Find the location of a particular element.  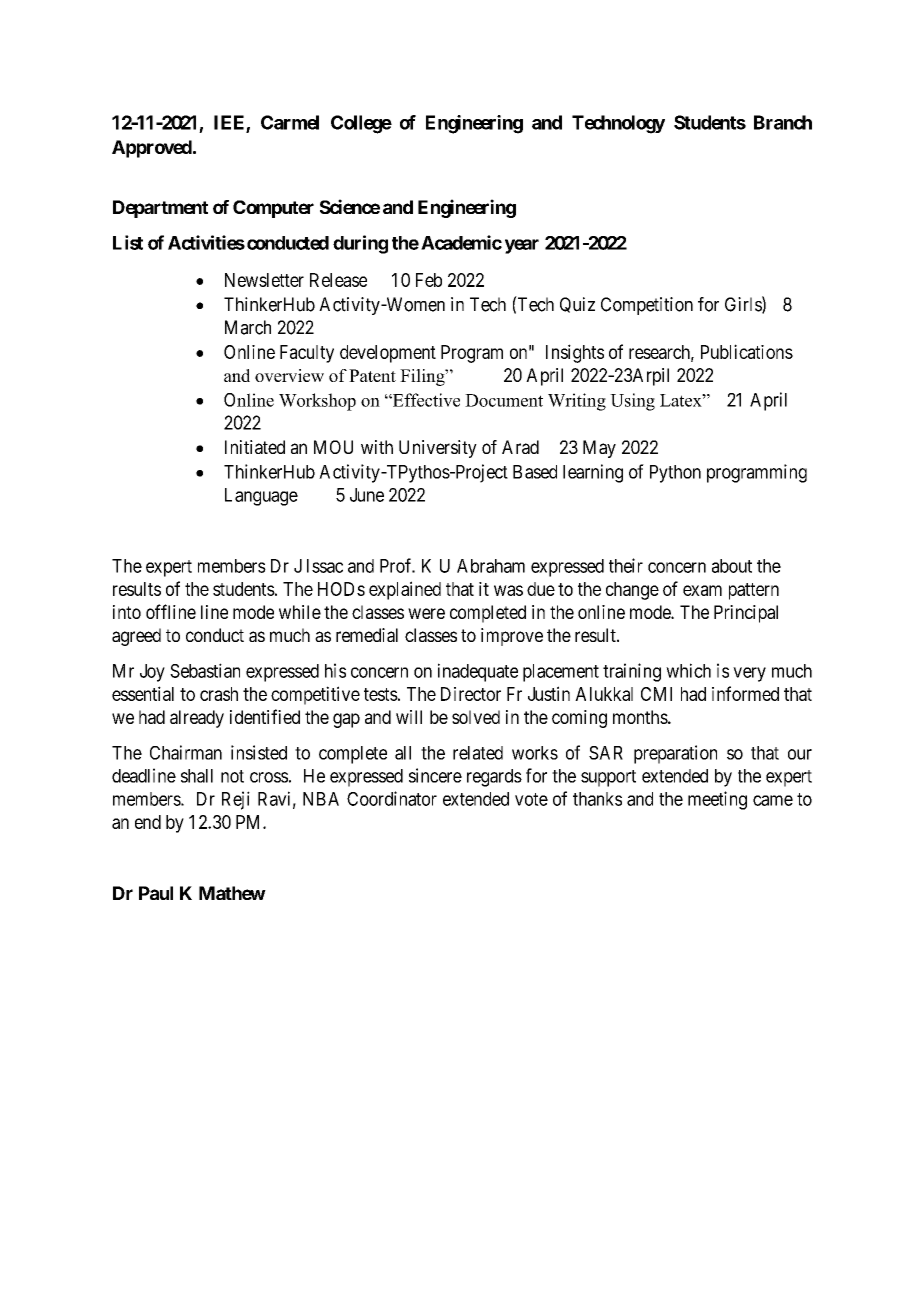

Branch is located at coordinates (783, 122).
